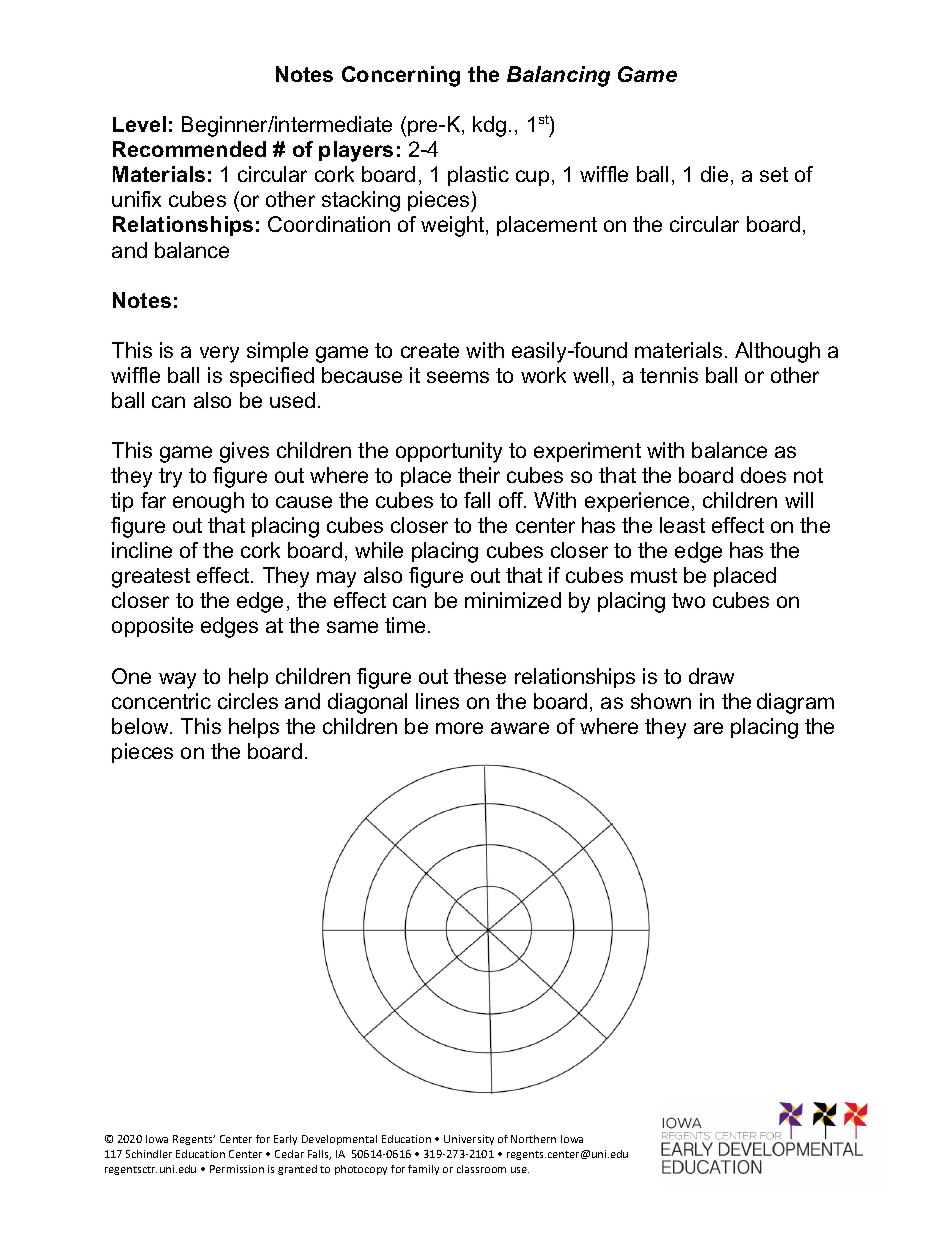 The height and width of the screenshot is (1233, 952). I want to click on Permission, so click(237, 1169).
